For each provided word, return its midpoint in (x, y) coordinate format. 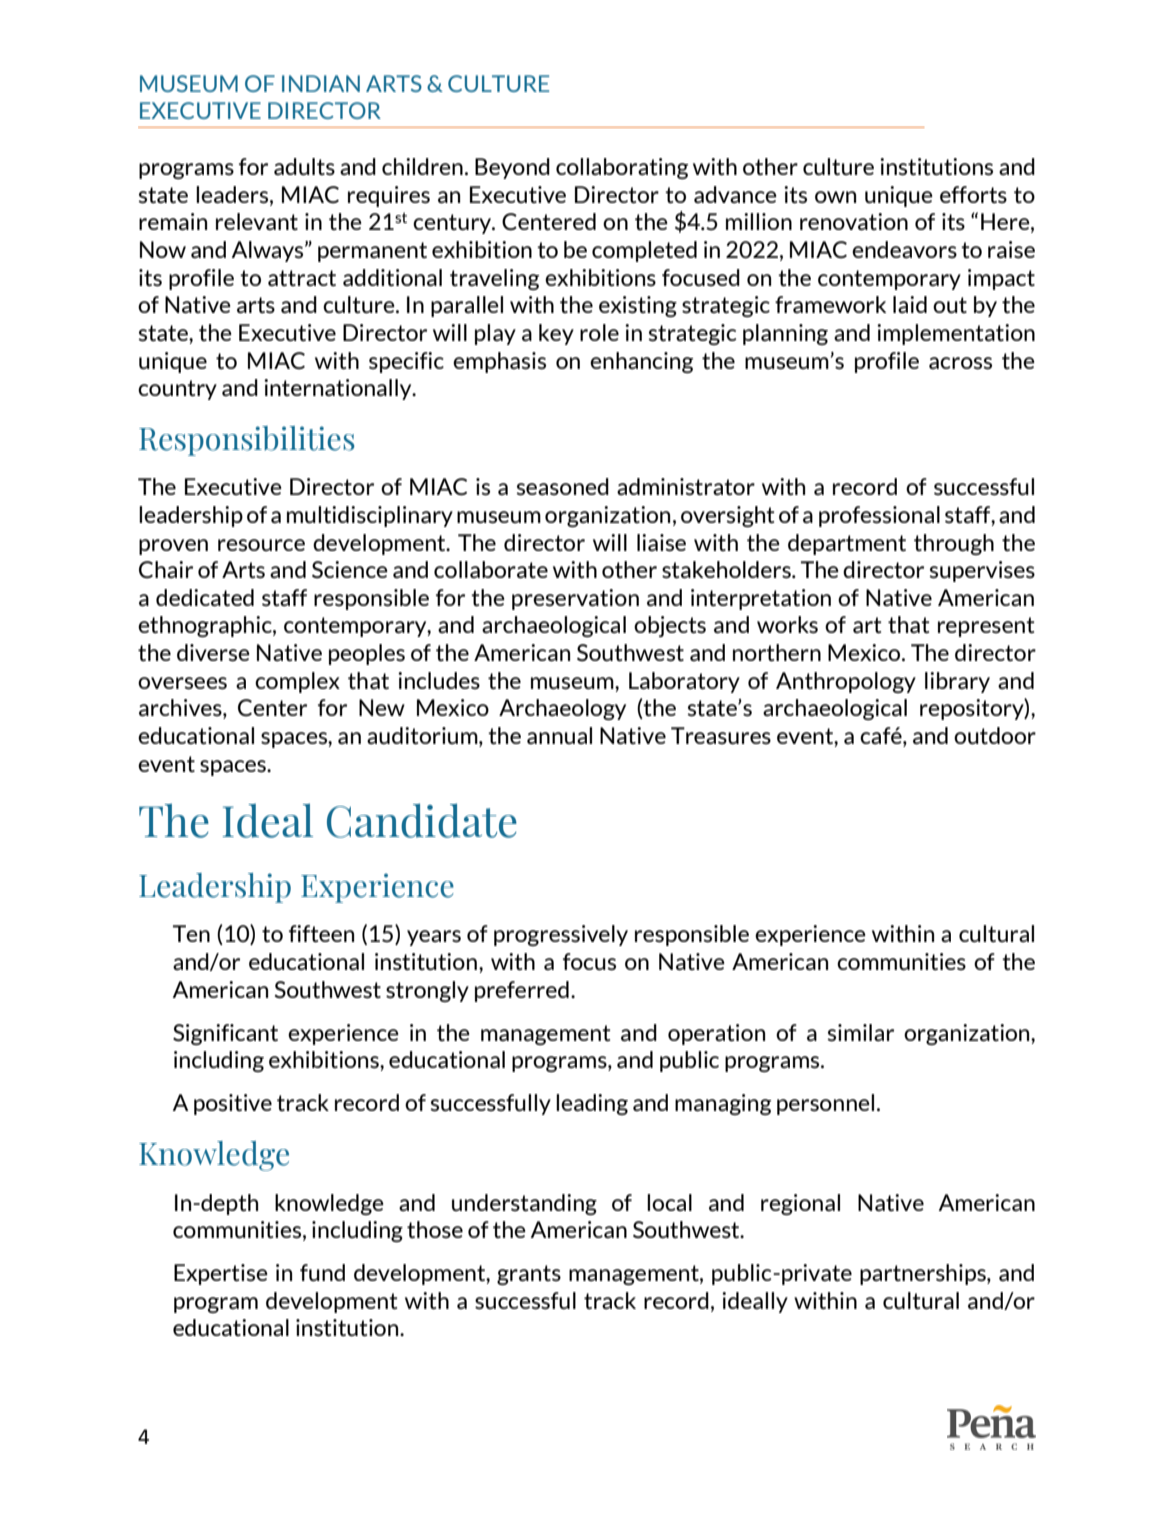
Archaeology (562, 709)
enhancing (641, 362)
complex (297, 682)
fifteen (321, 933)
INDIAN (321, 83)
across (960, 363)
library (957, 682)
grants (529, 1275)
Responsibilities (247, 441)
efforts (973, 194)
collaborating (622, 168)
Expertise (221, 1274)
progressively (561, 935)
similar (860, 1032)
